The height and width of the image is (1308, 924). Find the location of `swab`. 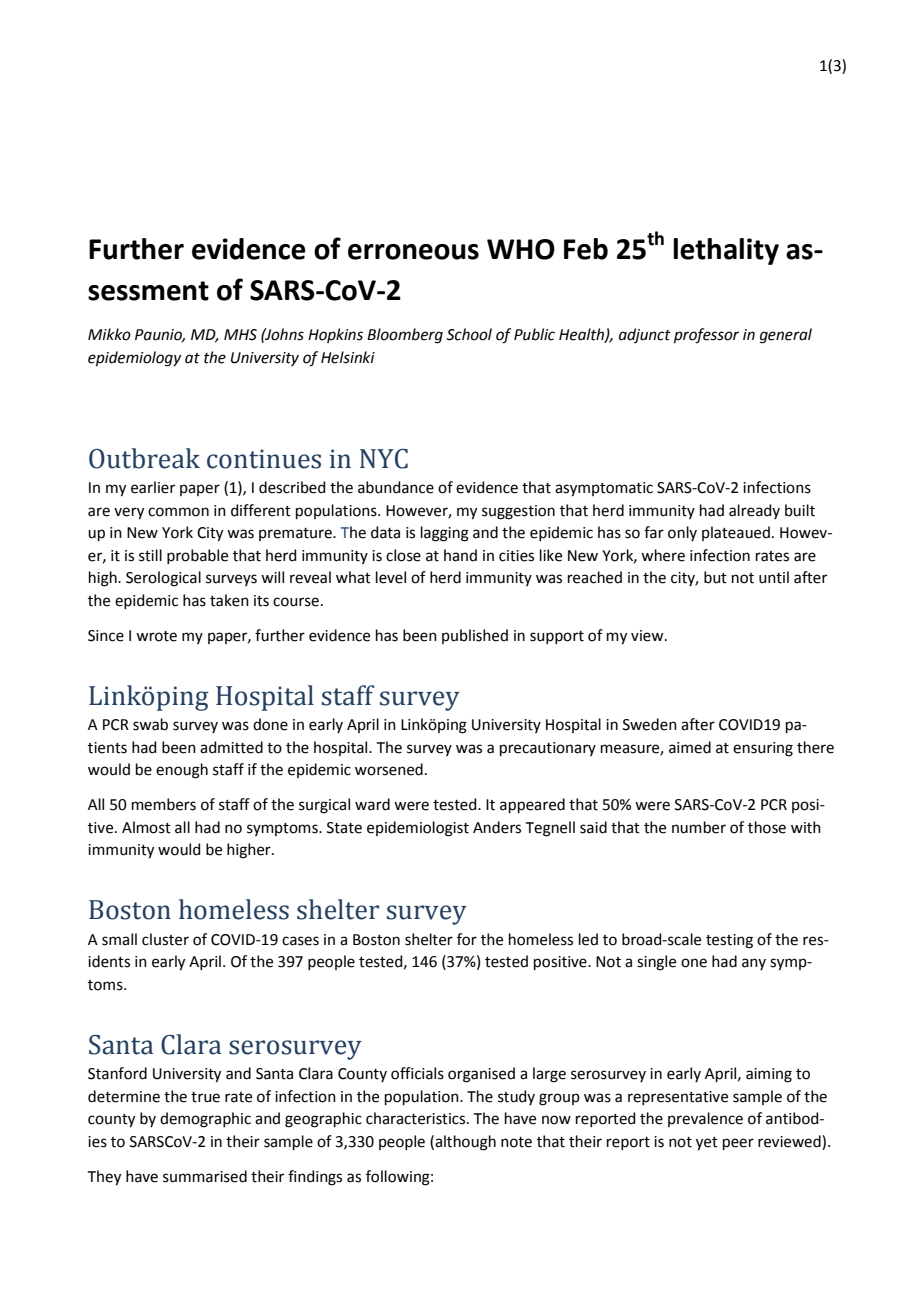

swab is located at coordinates (150, 724).
